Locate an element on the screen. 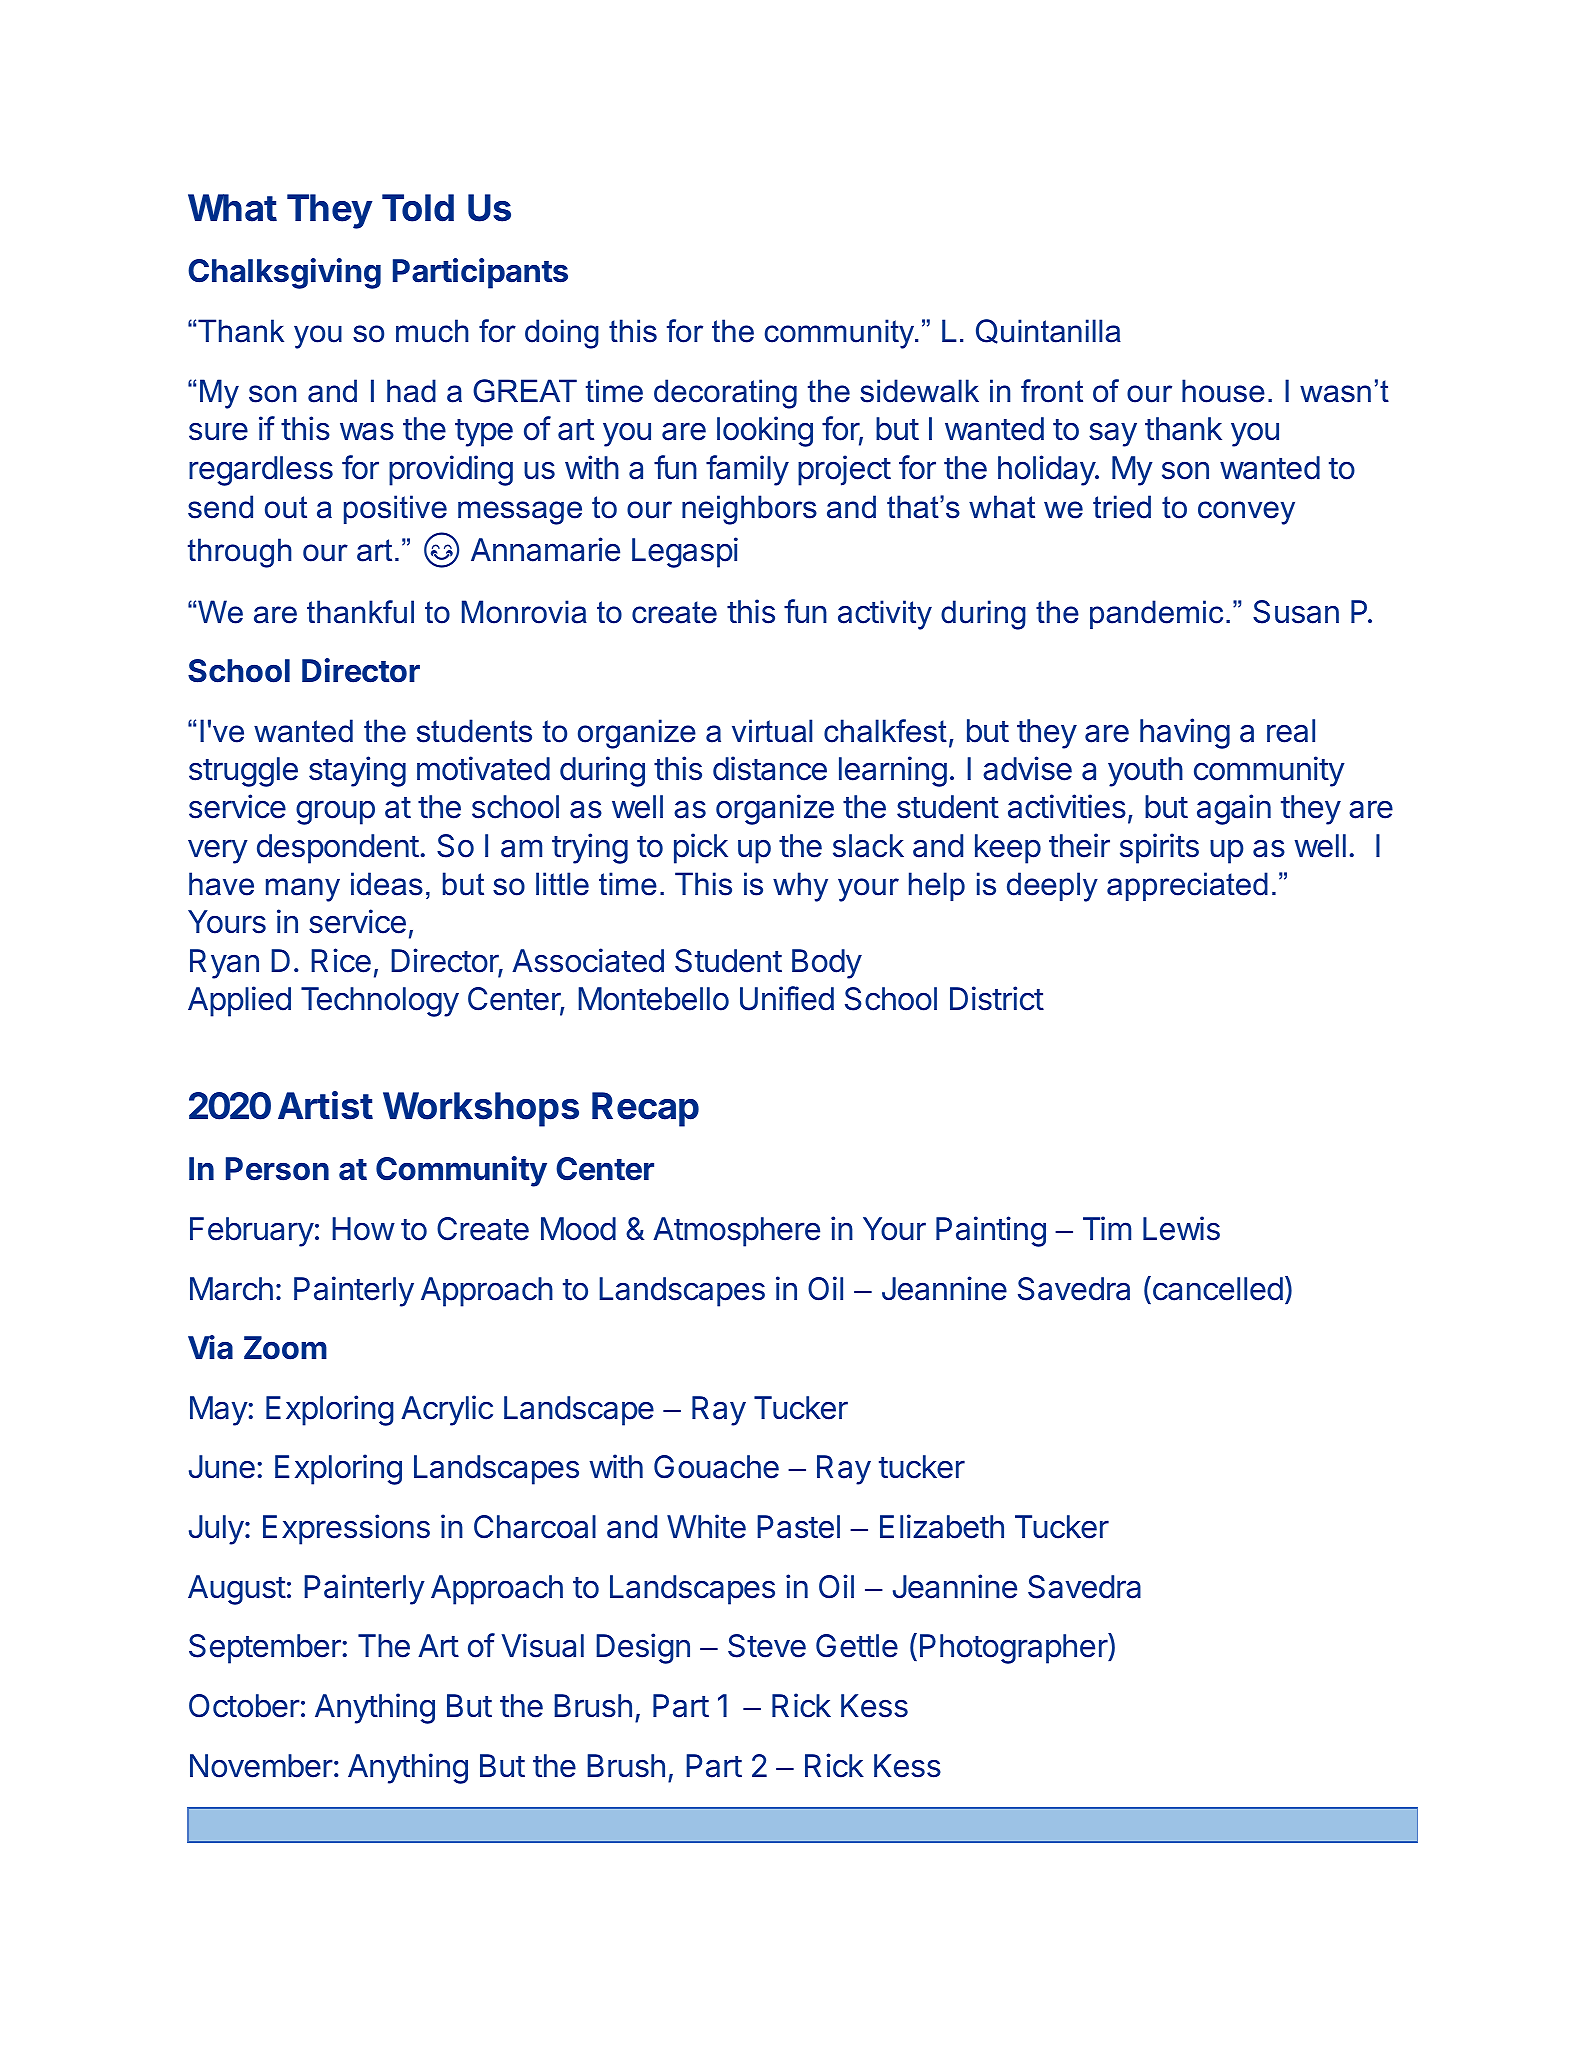  October is located at coordinates (244, 1706).
